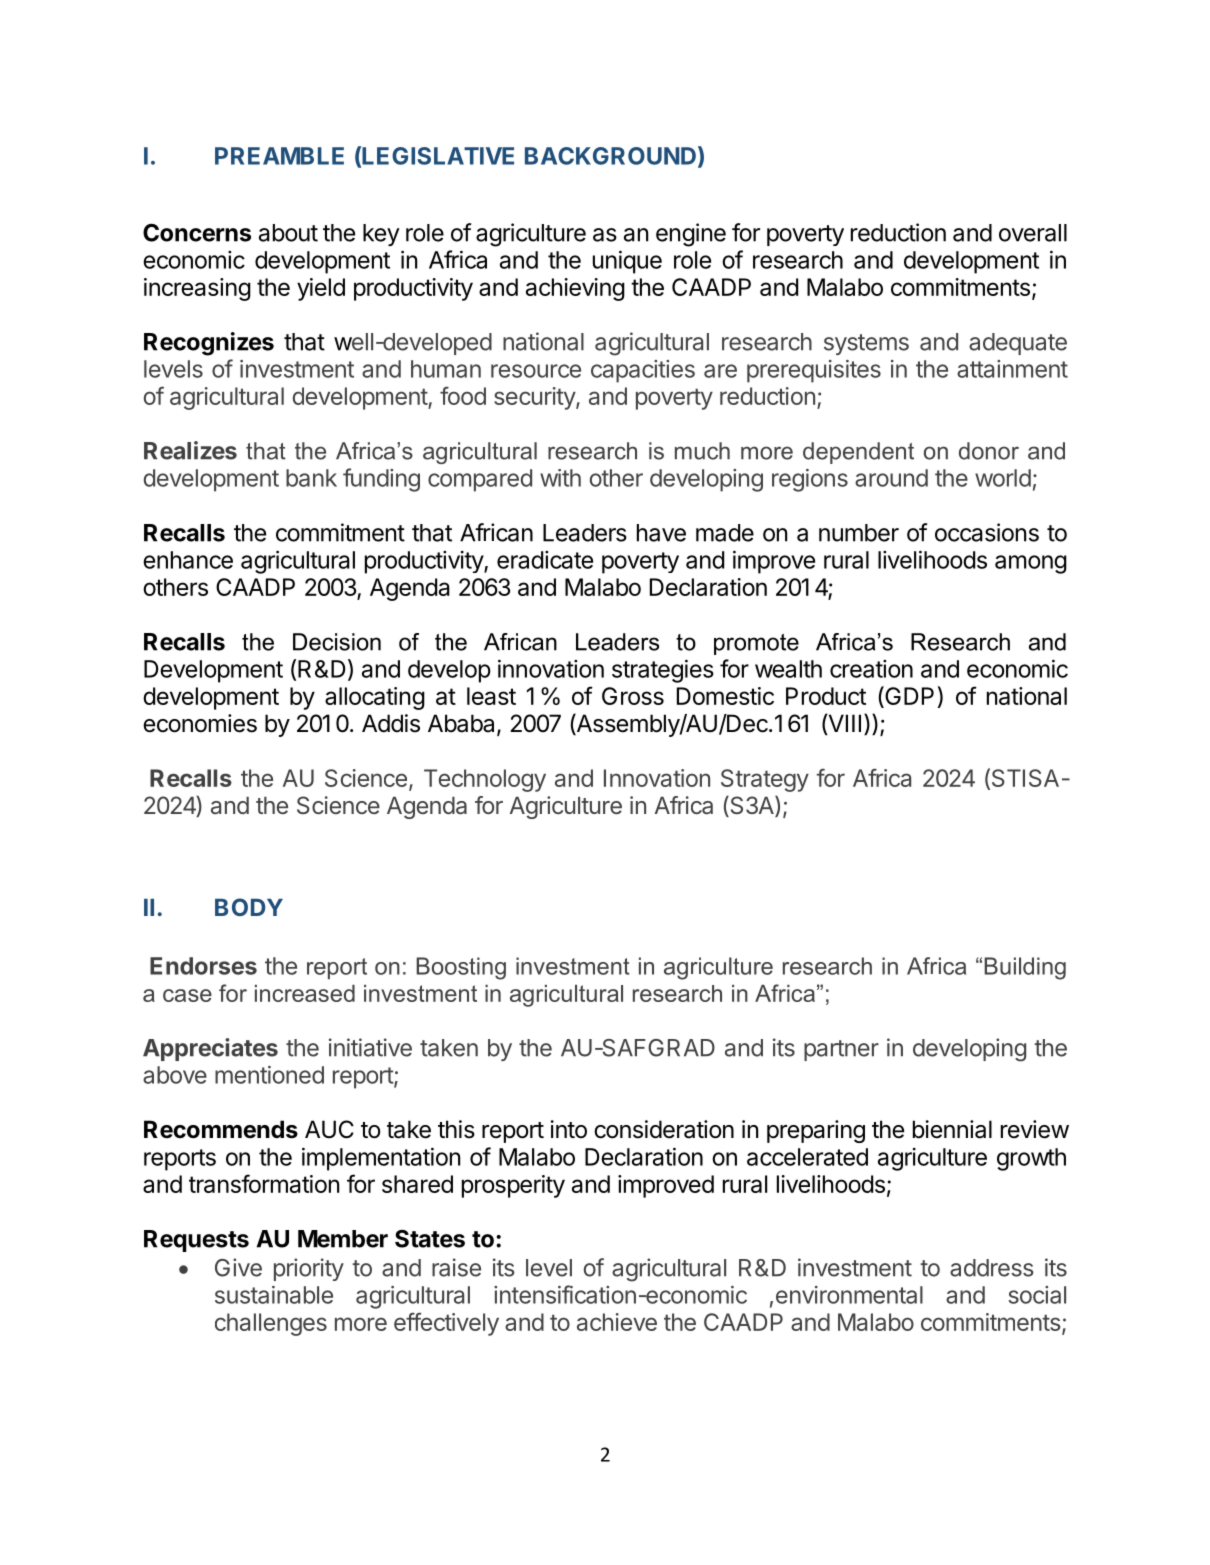 This screenshot has width=1210, height=1565. What do you see at coordinates (617, 1322) in the screenshot?
I see `achieve` at bounding box center [617, 1322].
